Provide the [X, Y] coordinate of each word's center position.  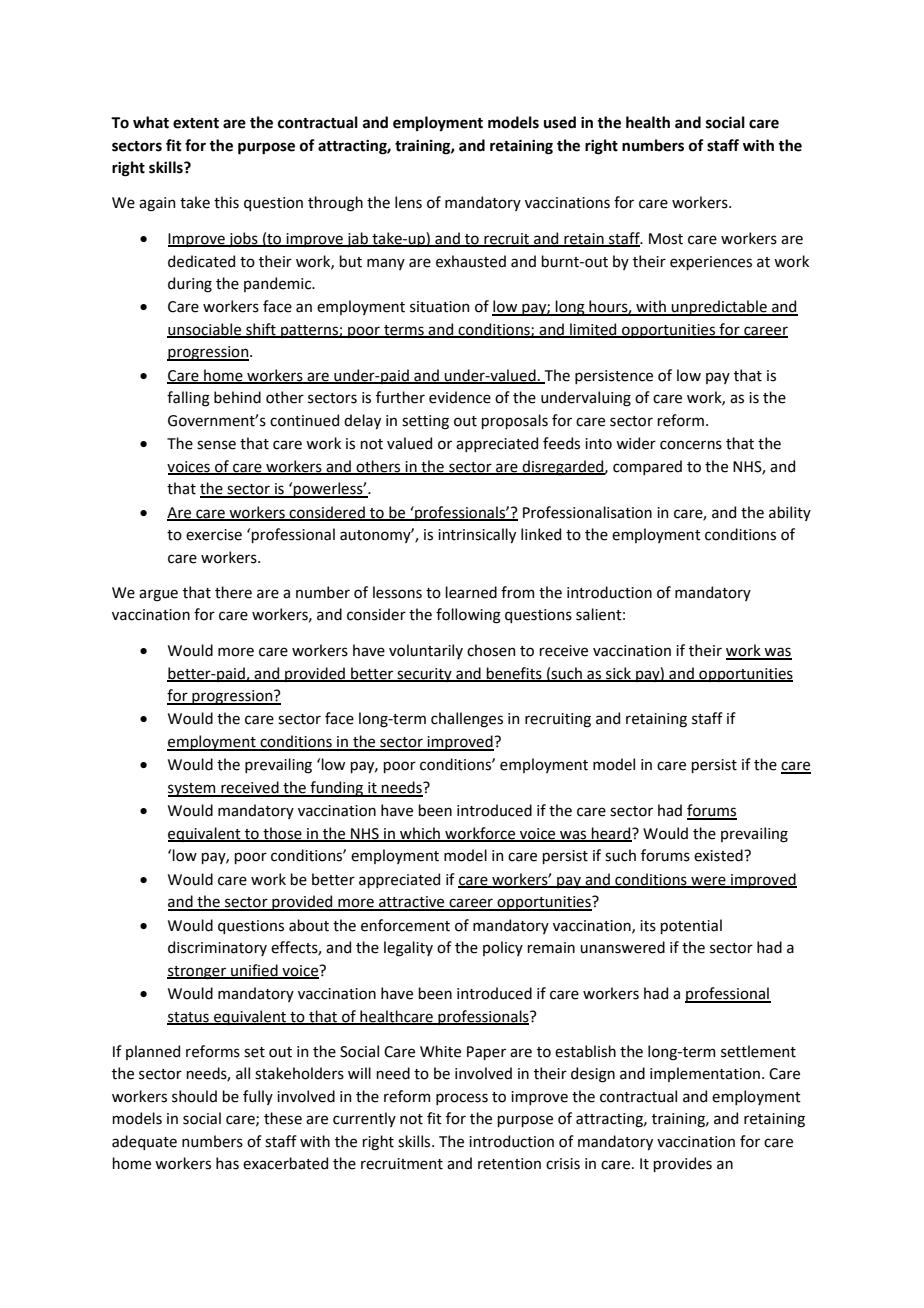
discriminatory [217, 948]
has [227, 1163]
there [233, 592]
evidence [460, 397]
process [462, 1099]
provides [682, 1164]
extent [196, 123]
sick [618, 674]
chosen [491, 650]
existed [719, 855]
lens [408, 202]
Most [666, 239]
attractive [412, 903]
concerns [691, 445]
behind [237, 397]
